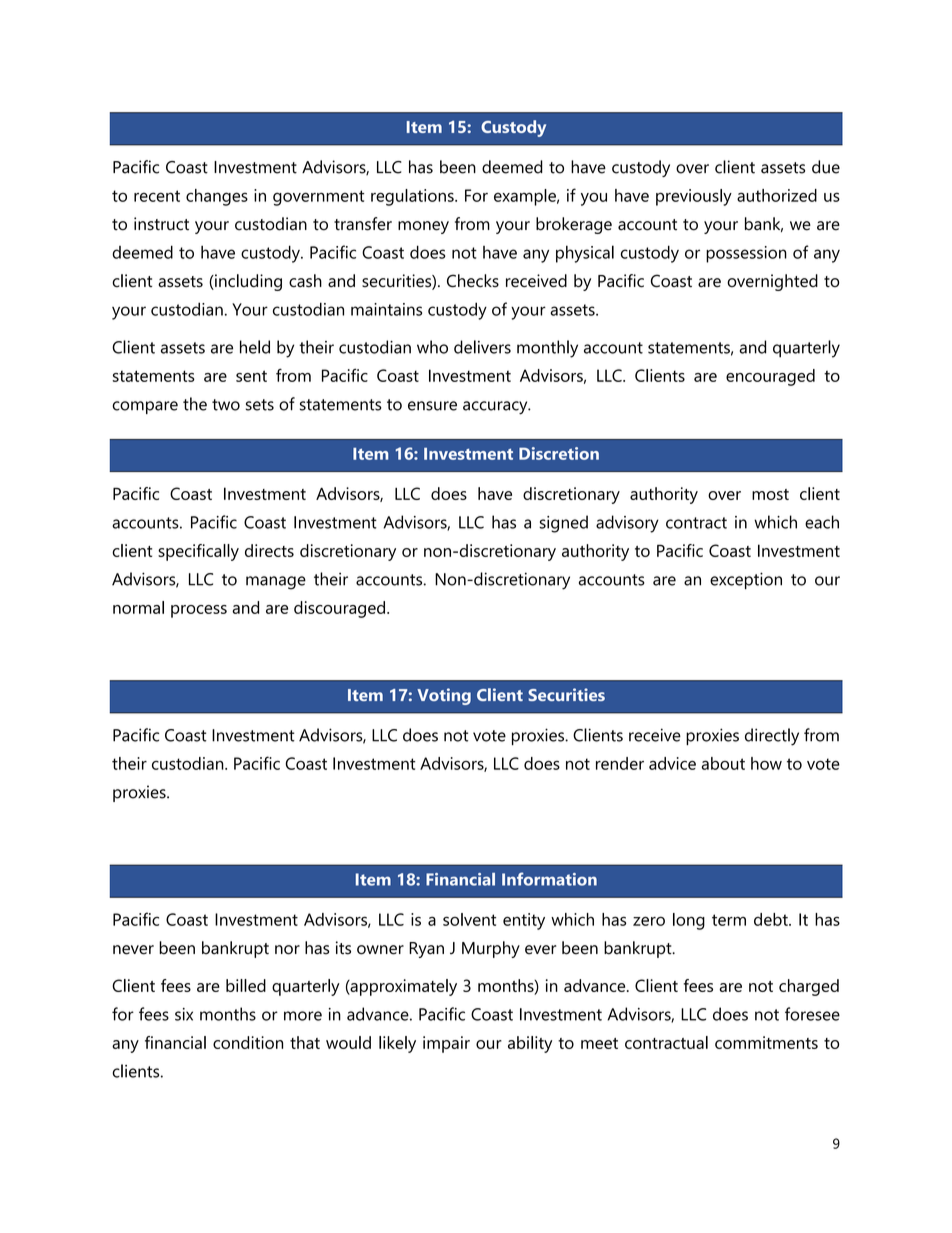 The height and width of the page is (1233, 952). I want to click on authorized, so click(777, 195).
